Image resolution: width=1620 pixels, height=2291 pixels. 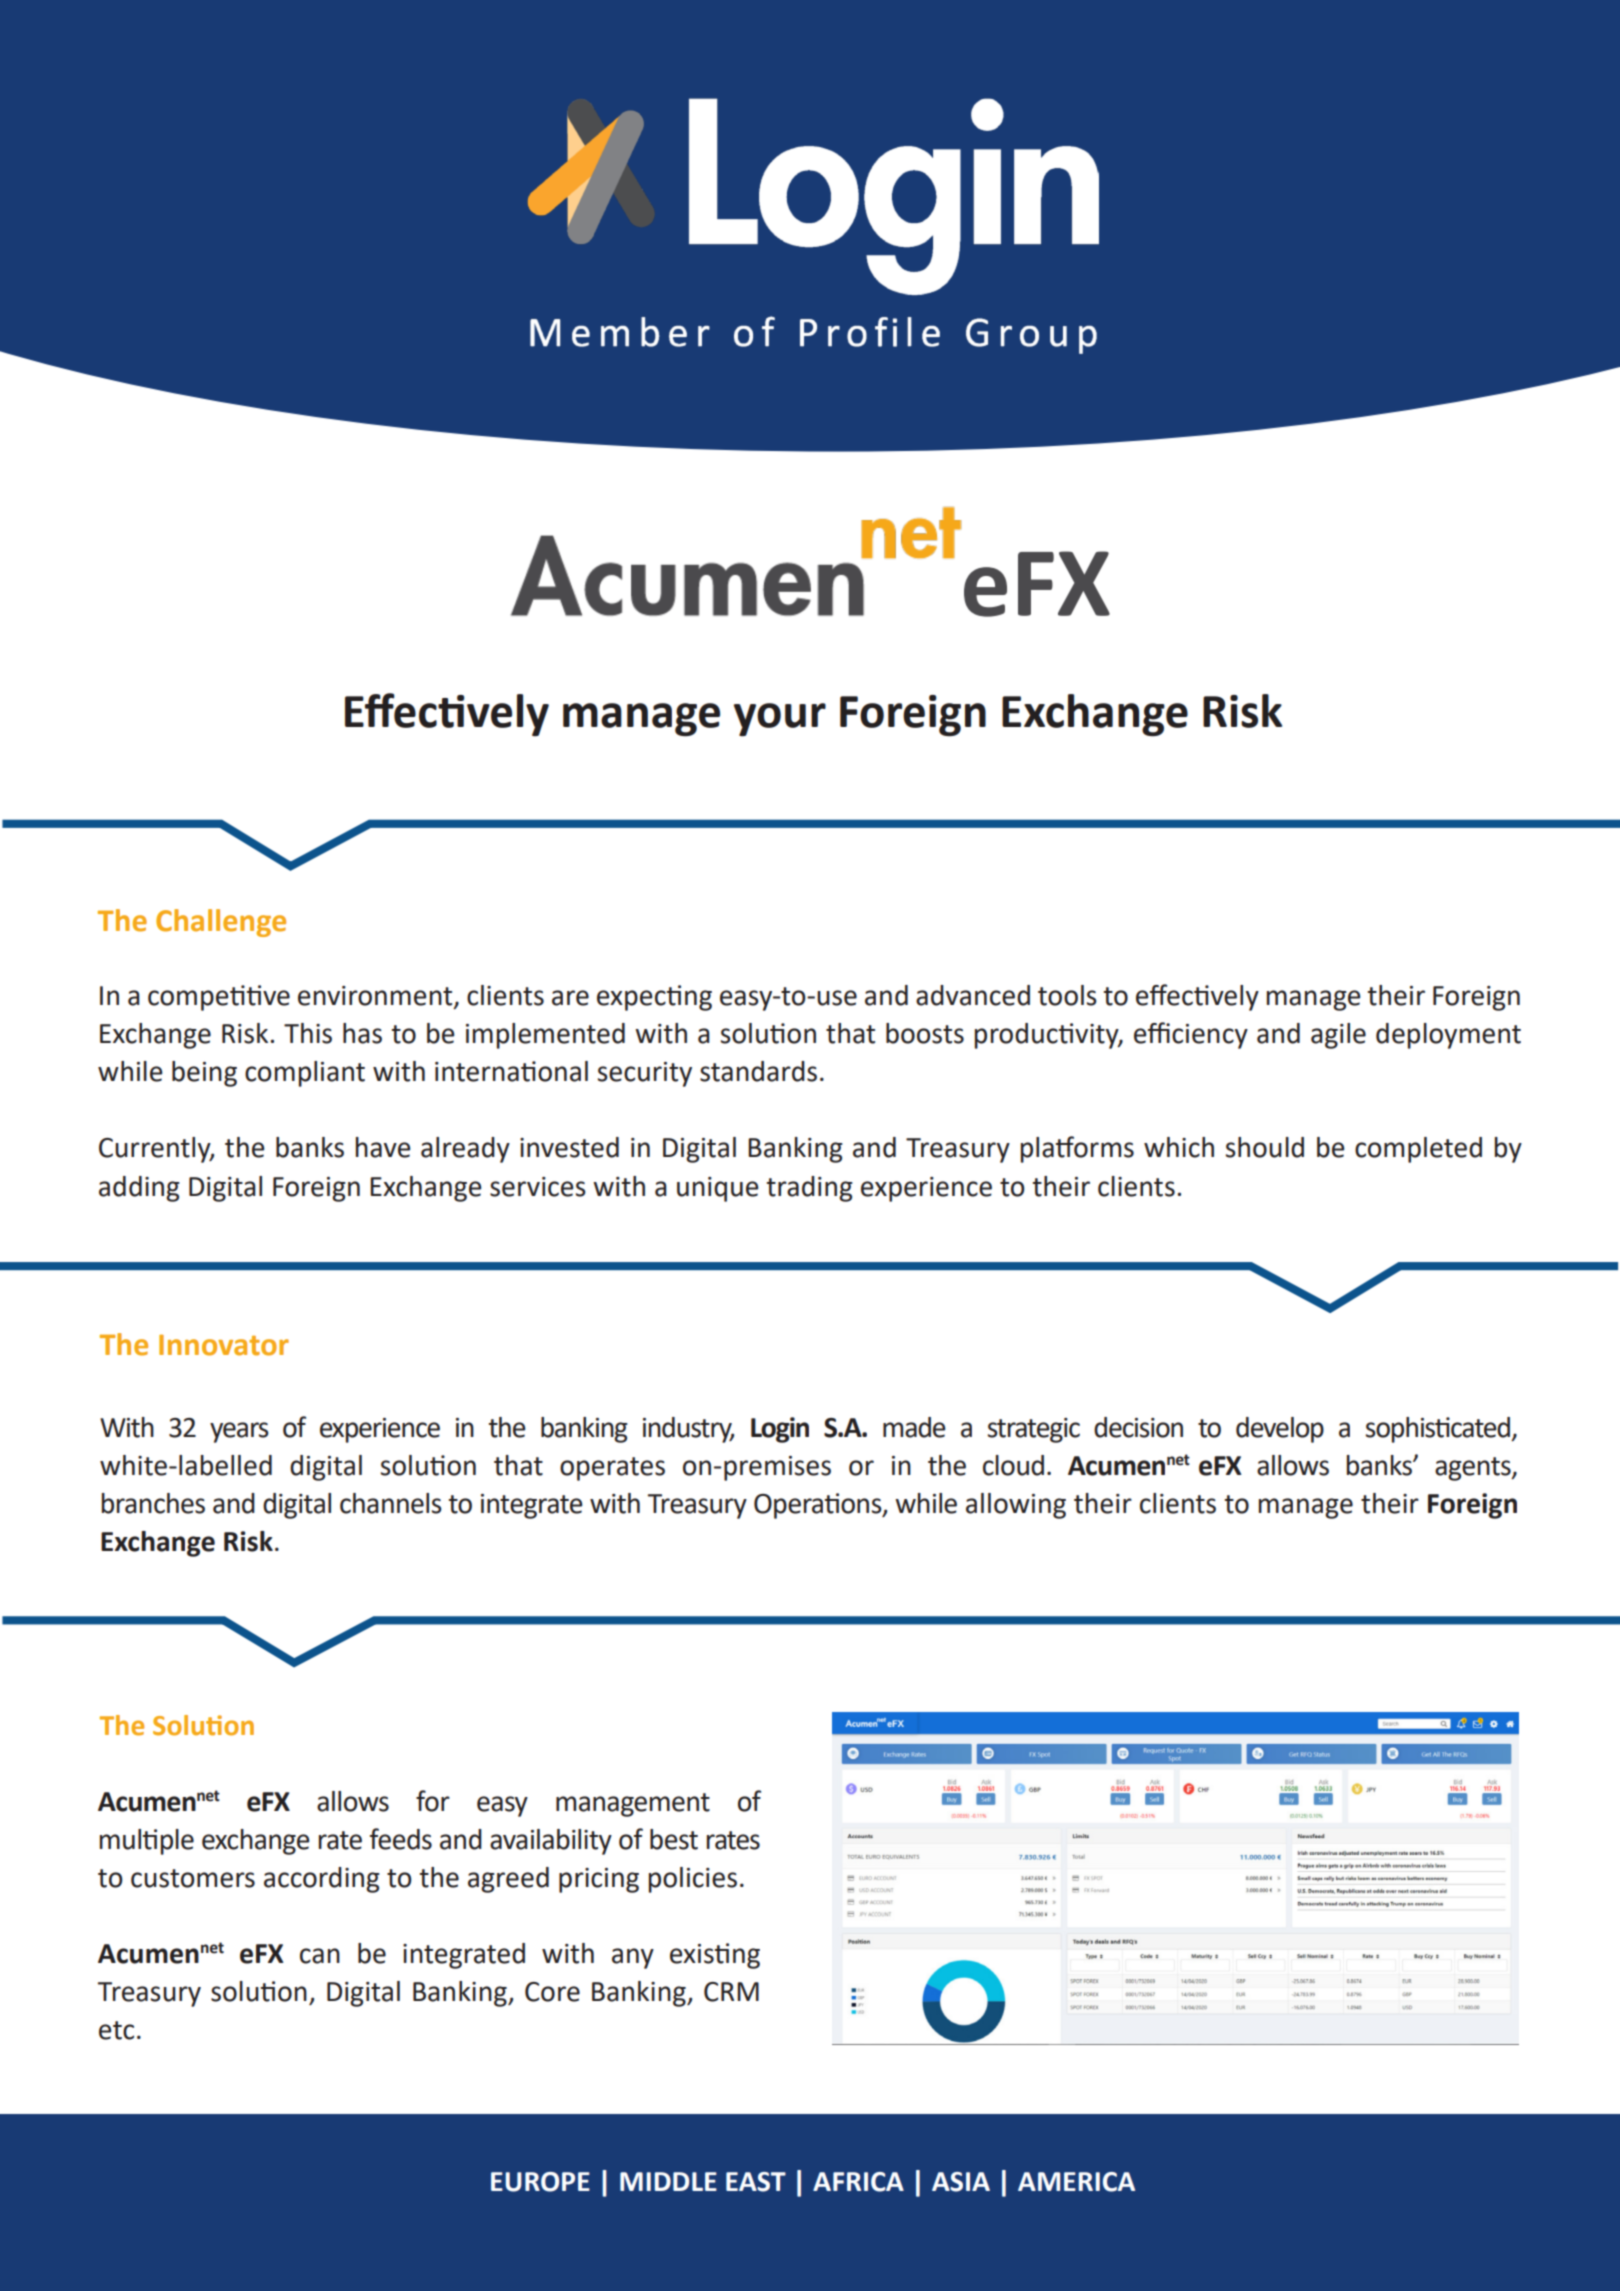 I want to click on etc, so click(x=116, y=2030).
